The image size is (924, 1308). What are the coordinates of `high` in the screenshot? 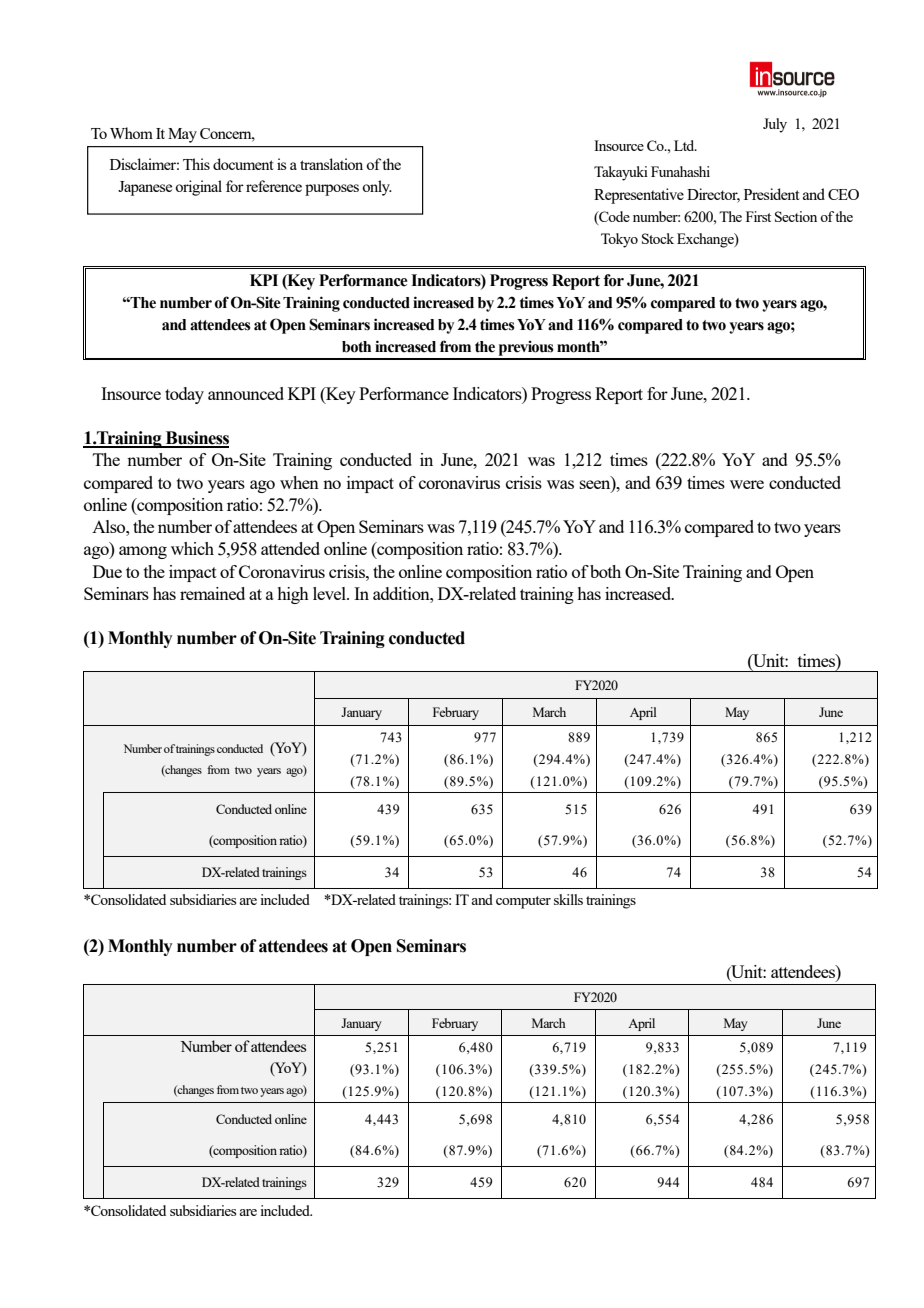 It's located at (293, 595).
